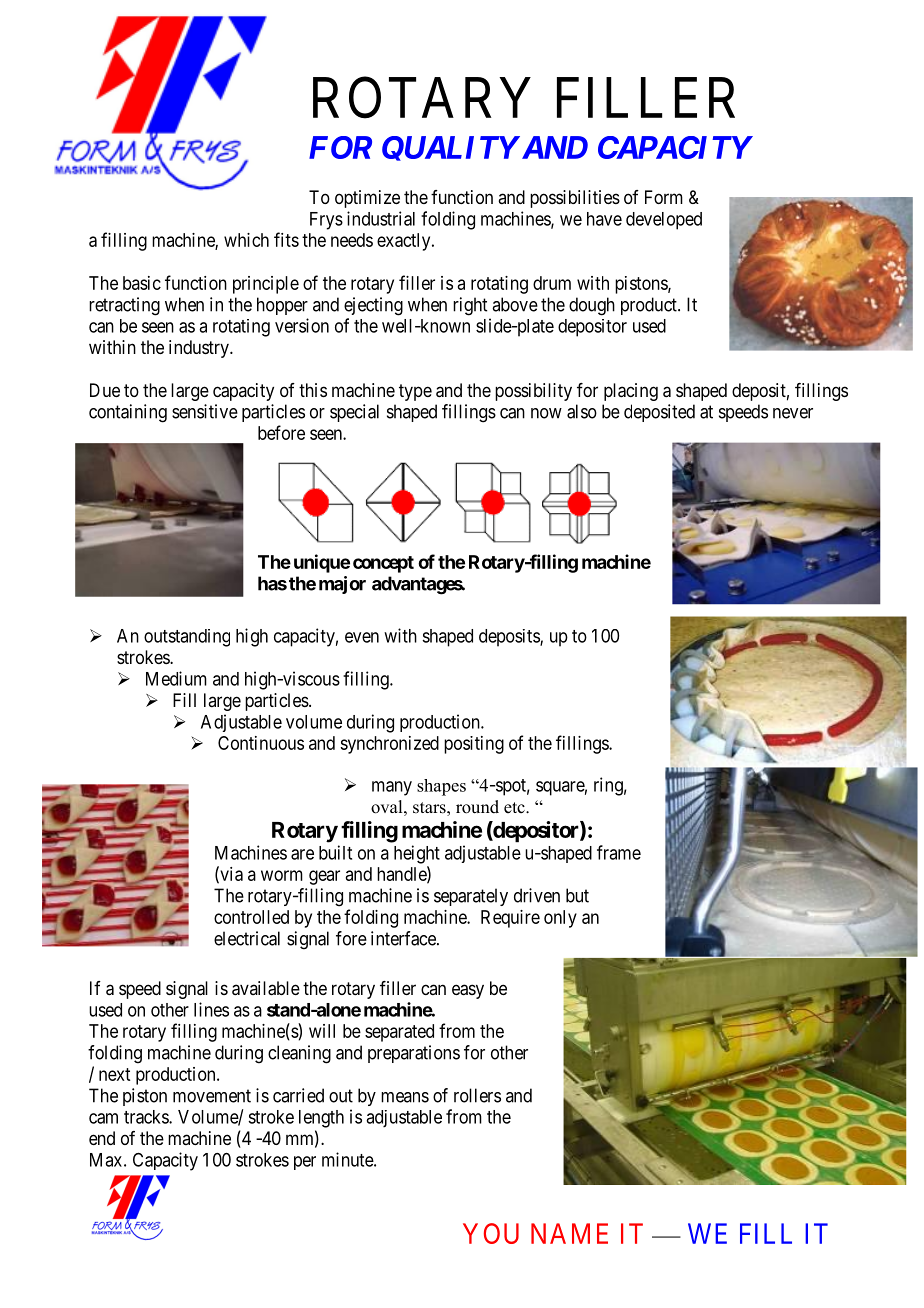  What do you see at coordinates (450, 148) in the screenshot?
I see `QUALITY` at bounding box center [450, 148].
